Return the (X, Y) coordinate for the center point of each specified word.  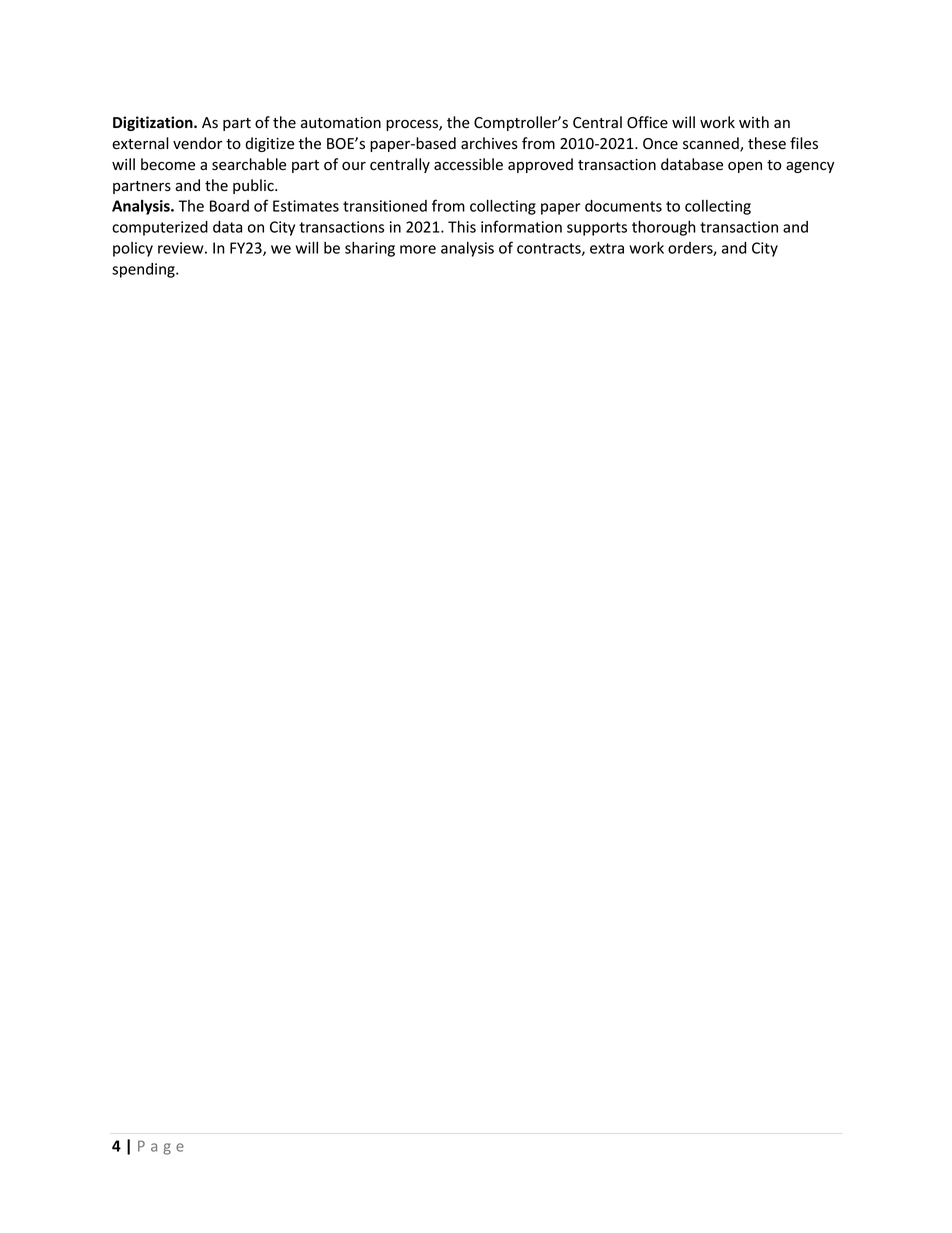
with (754, 122)
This (462, 226)
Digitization (154, 123)
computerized (160, 228)
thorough (664, 228)
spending (144, 270)
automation (341, 123)
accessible (468, 164)
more (418, 249)
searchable (249, 164)
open (745, 167)
